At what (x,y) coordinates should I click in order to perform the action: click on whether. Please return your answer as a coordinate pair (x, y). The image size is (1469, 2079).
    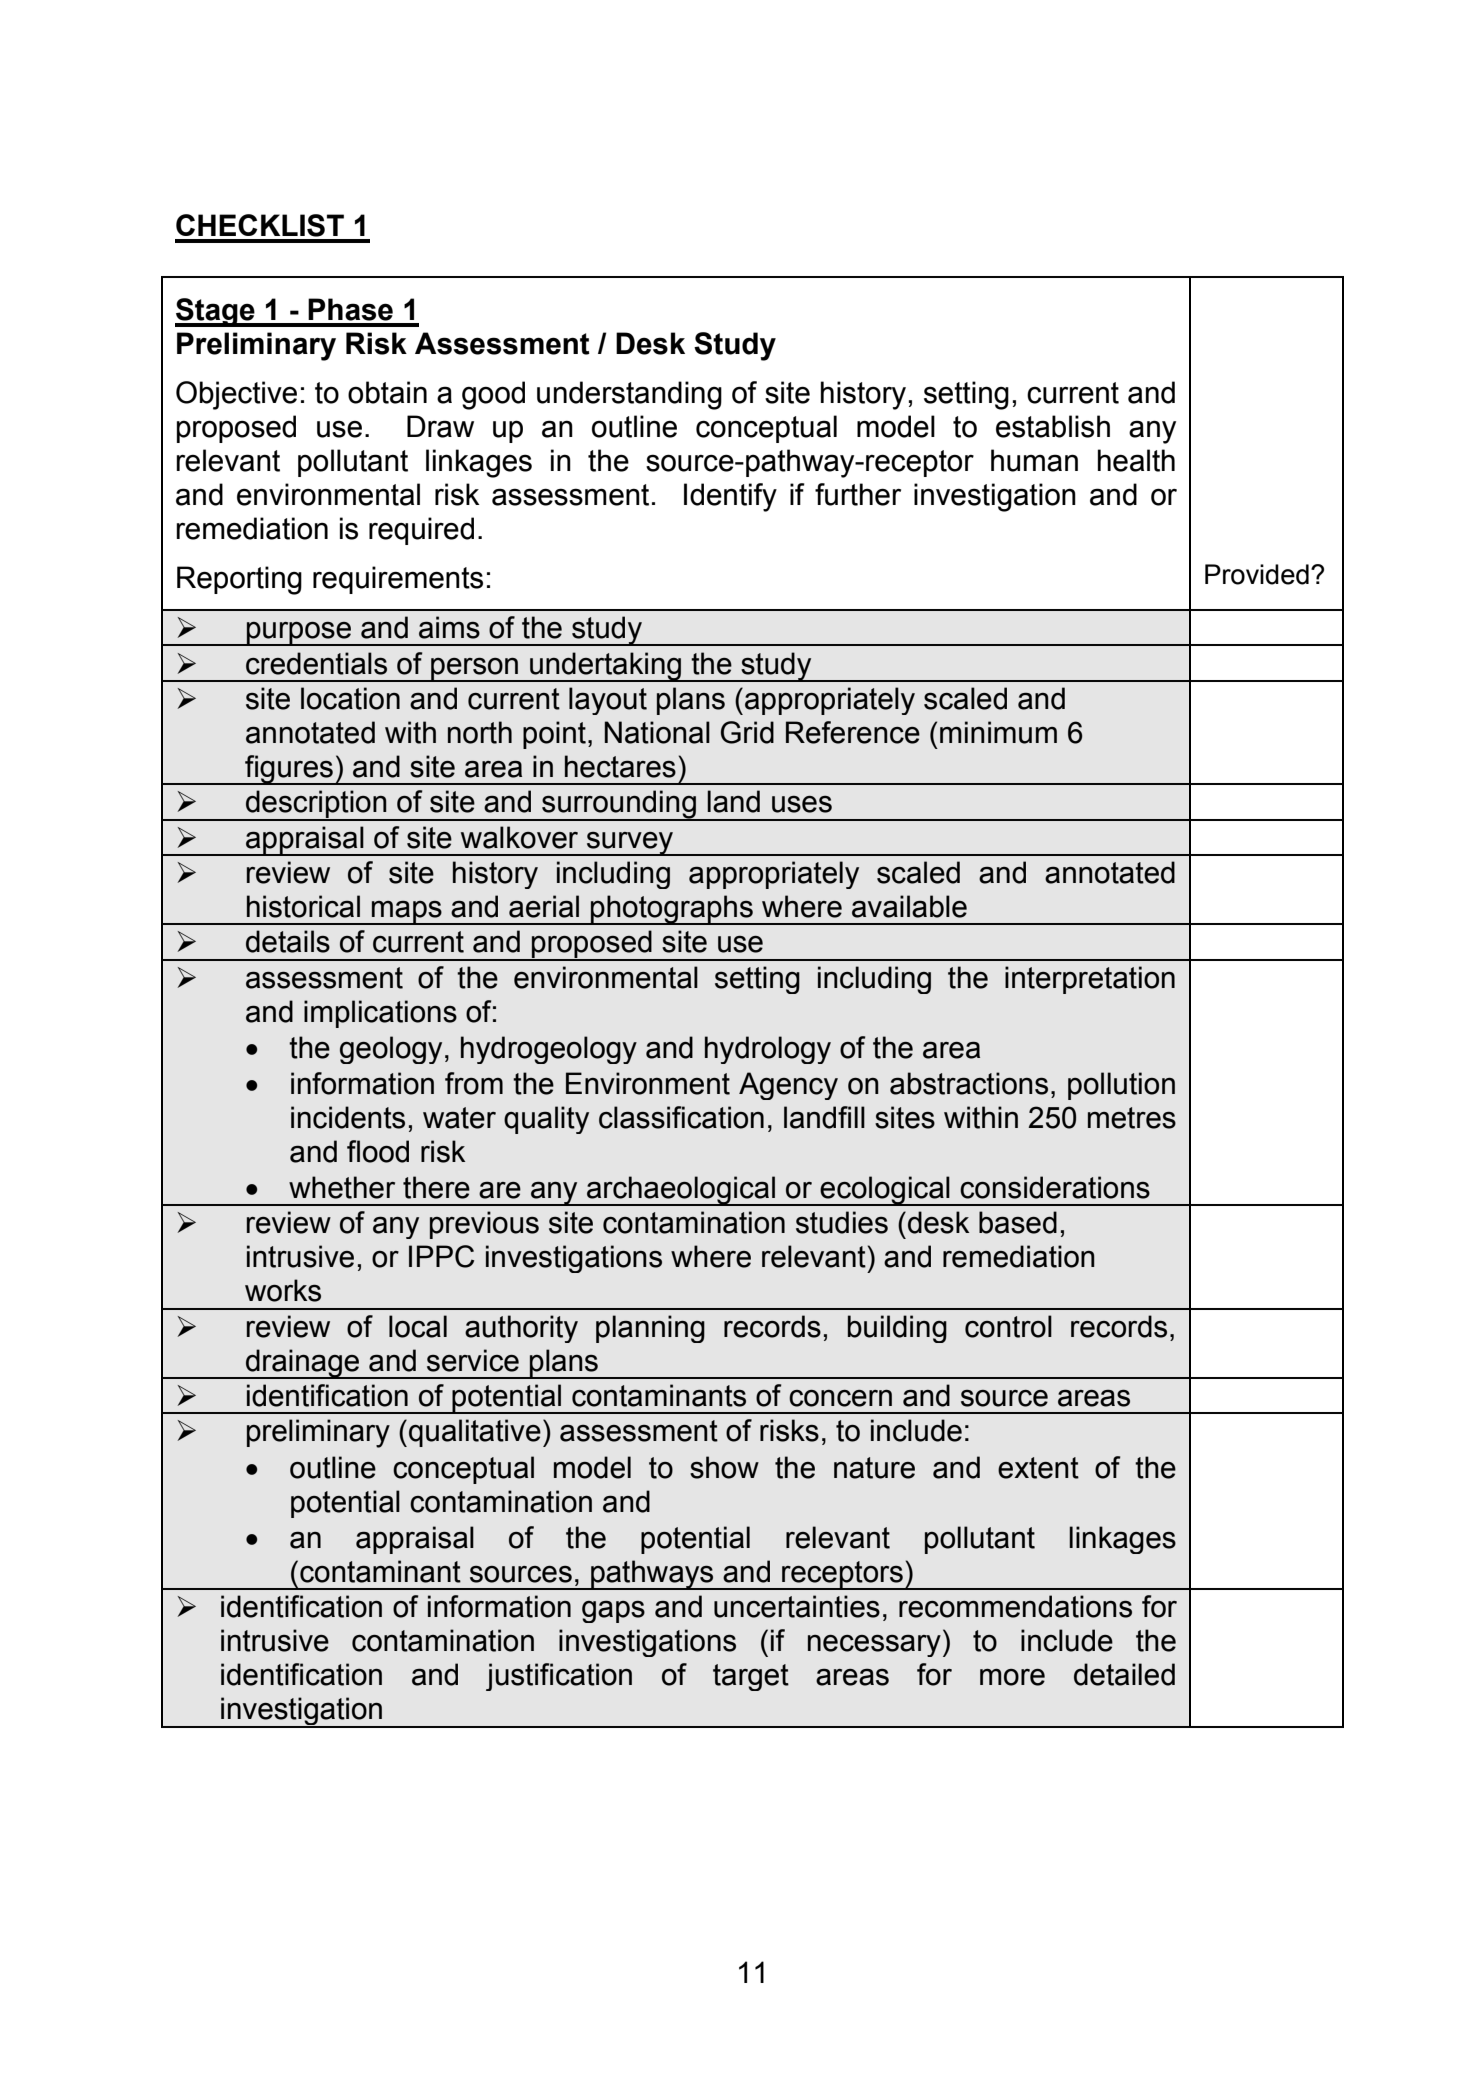
    Looking at the image, I should click on (342, 1187).
